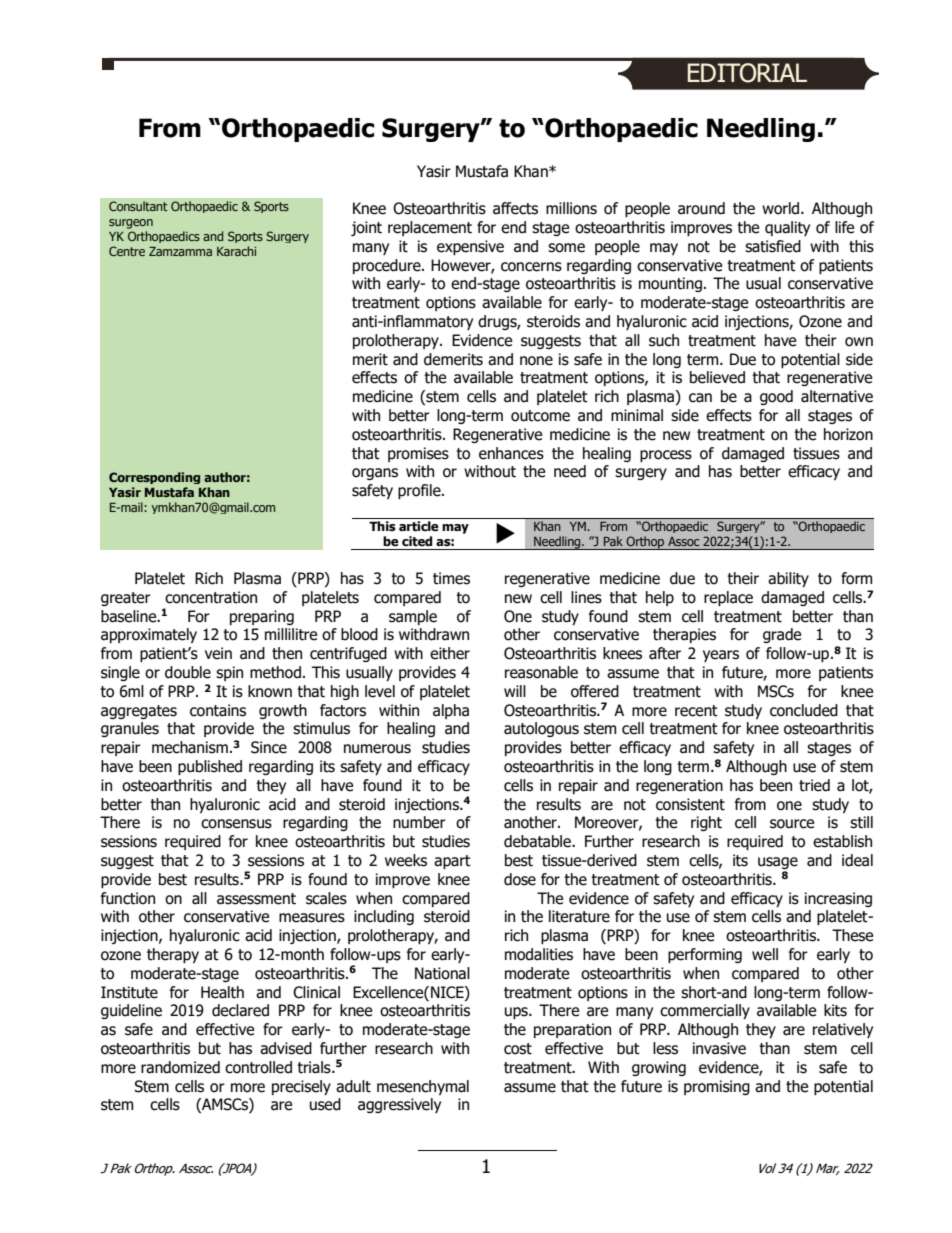 The width and height of the screenshot is (952, 1233). I want to click on Corresponding, so click(154, 478).
